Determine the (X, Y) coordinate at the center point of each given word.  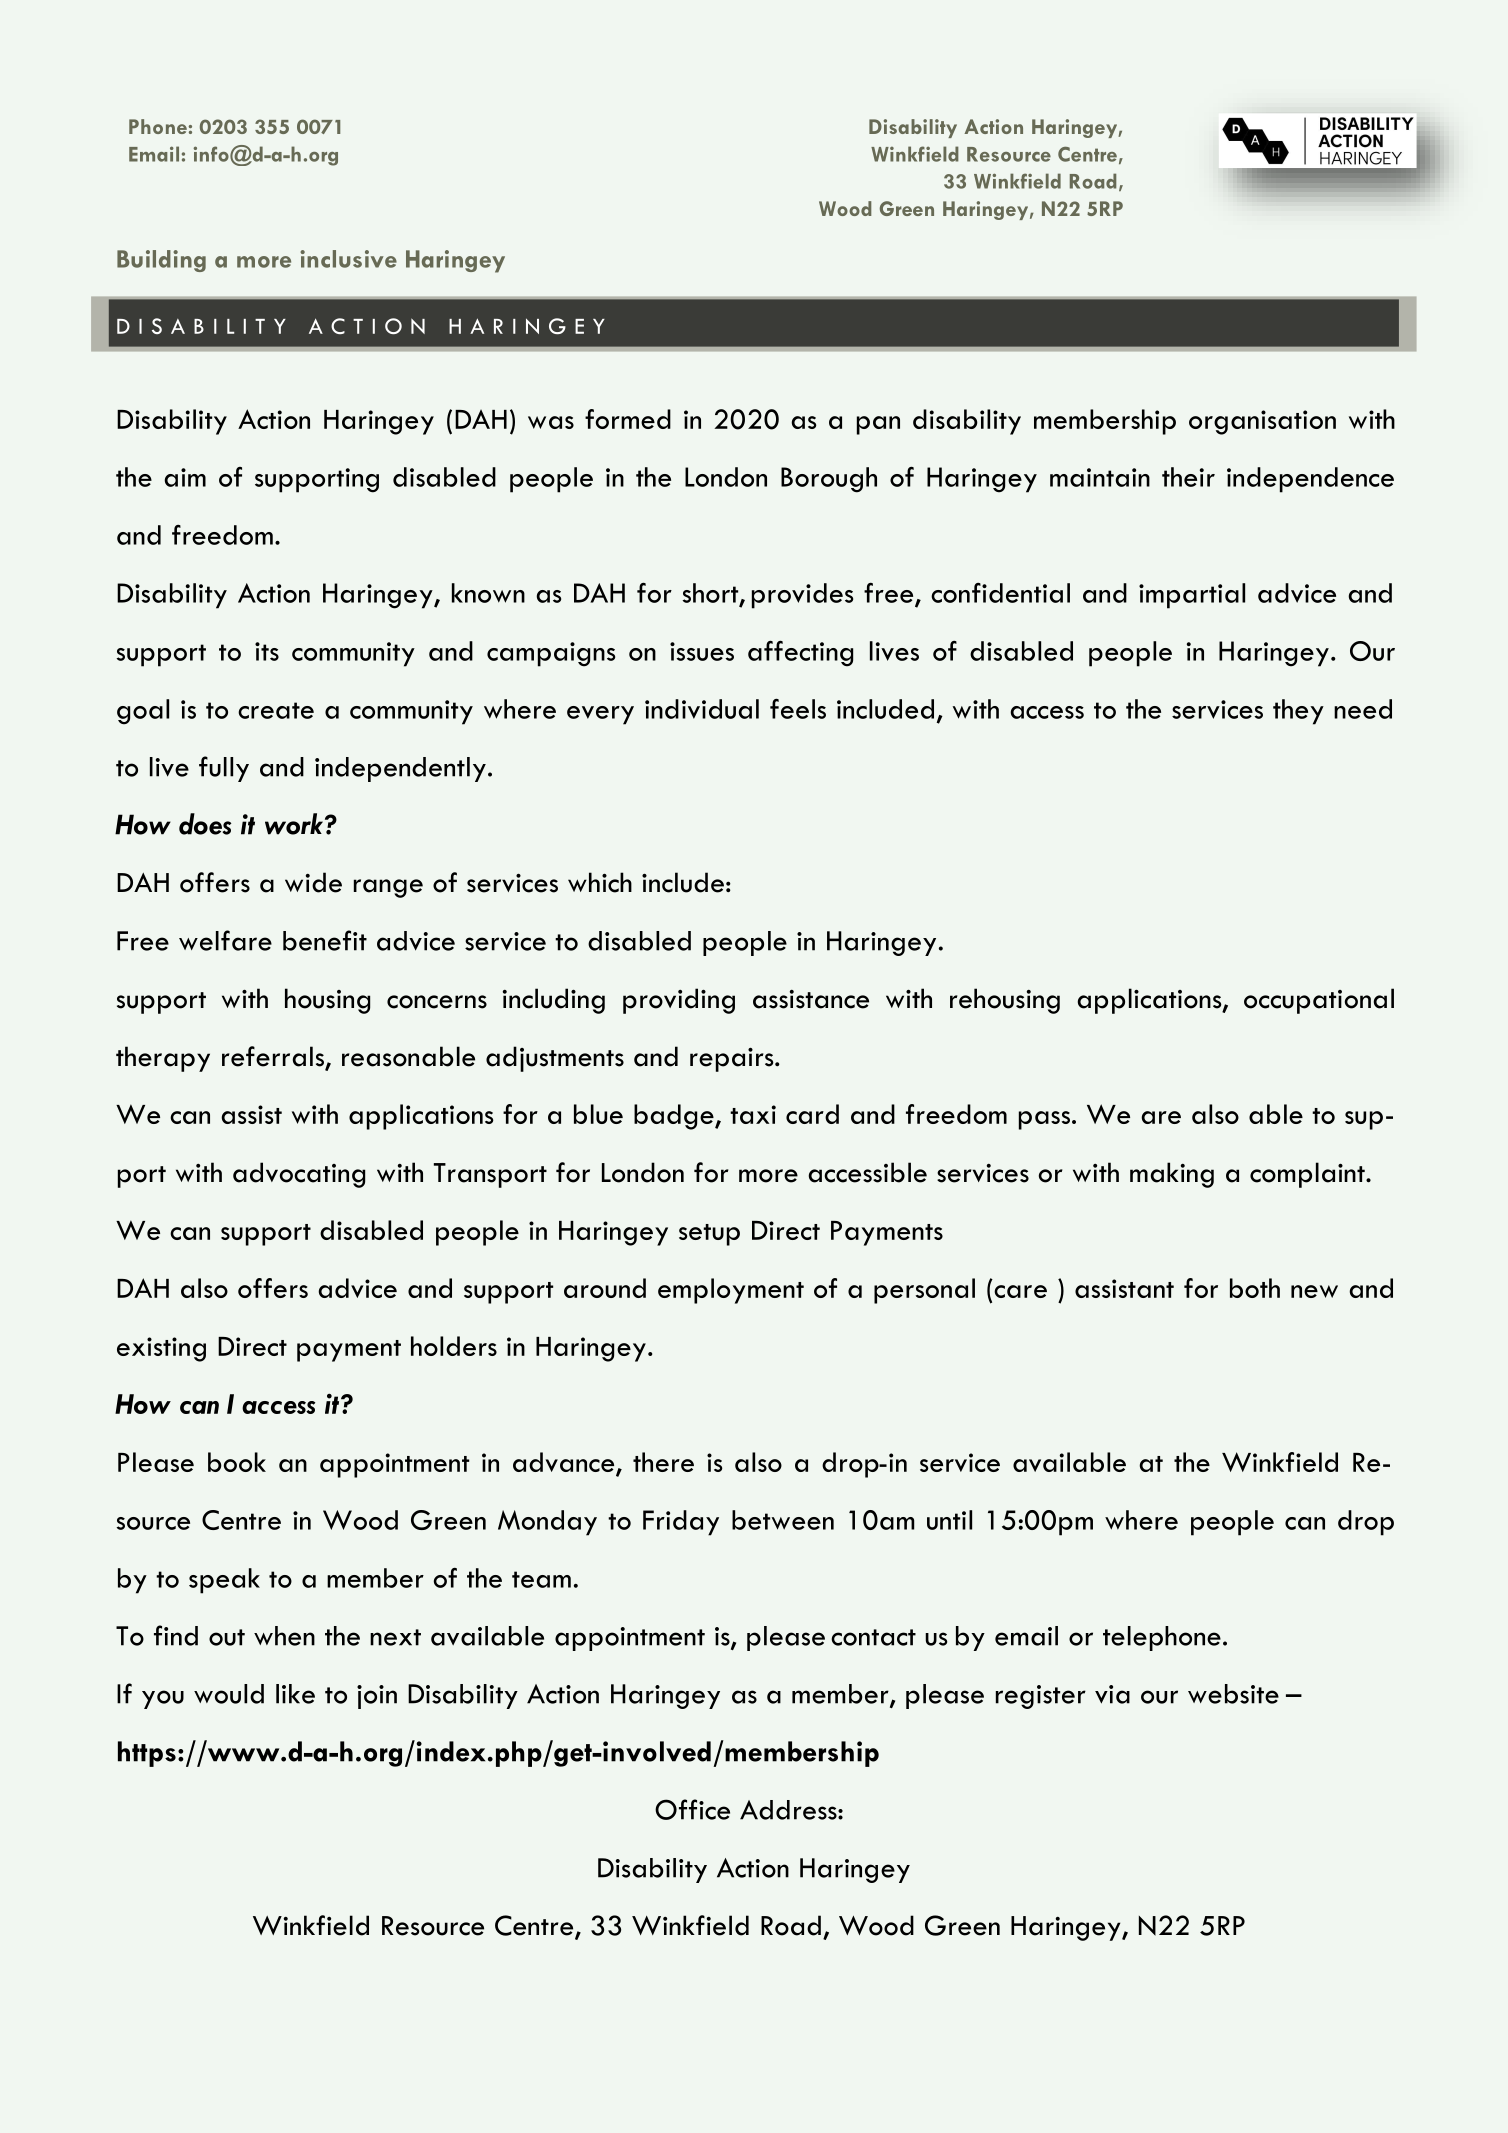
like (295, 1694)
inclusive (348, 259)
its (267, 651)
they (1298, 712)
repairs (733, 1059)
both (1255, 1288)
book (237, 1462)
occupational (1319, 1001)
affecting (800, 653)
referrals (274, 1057)
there (663, 1462)
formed (628, 419)
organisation (1262, 422)
